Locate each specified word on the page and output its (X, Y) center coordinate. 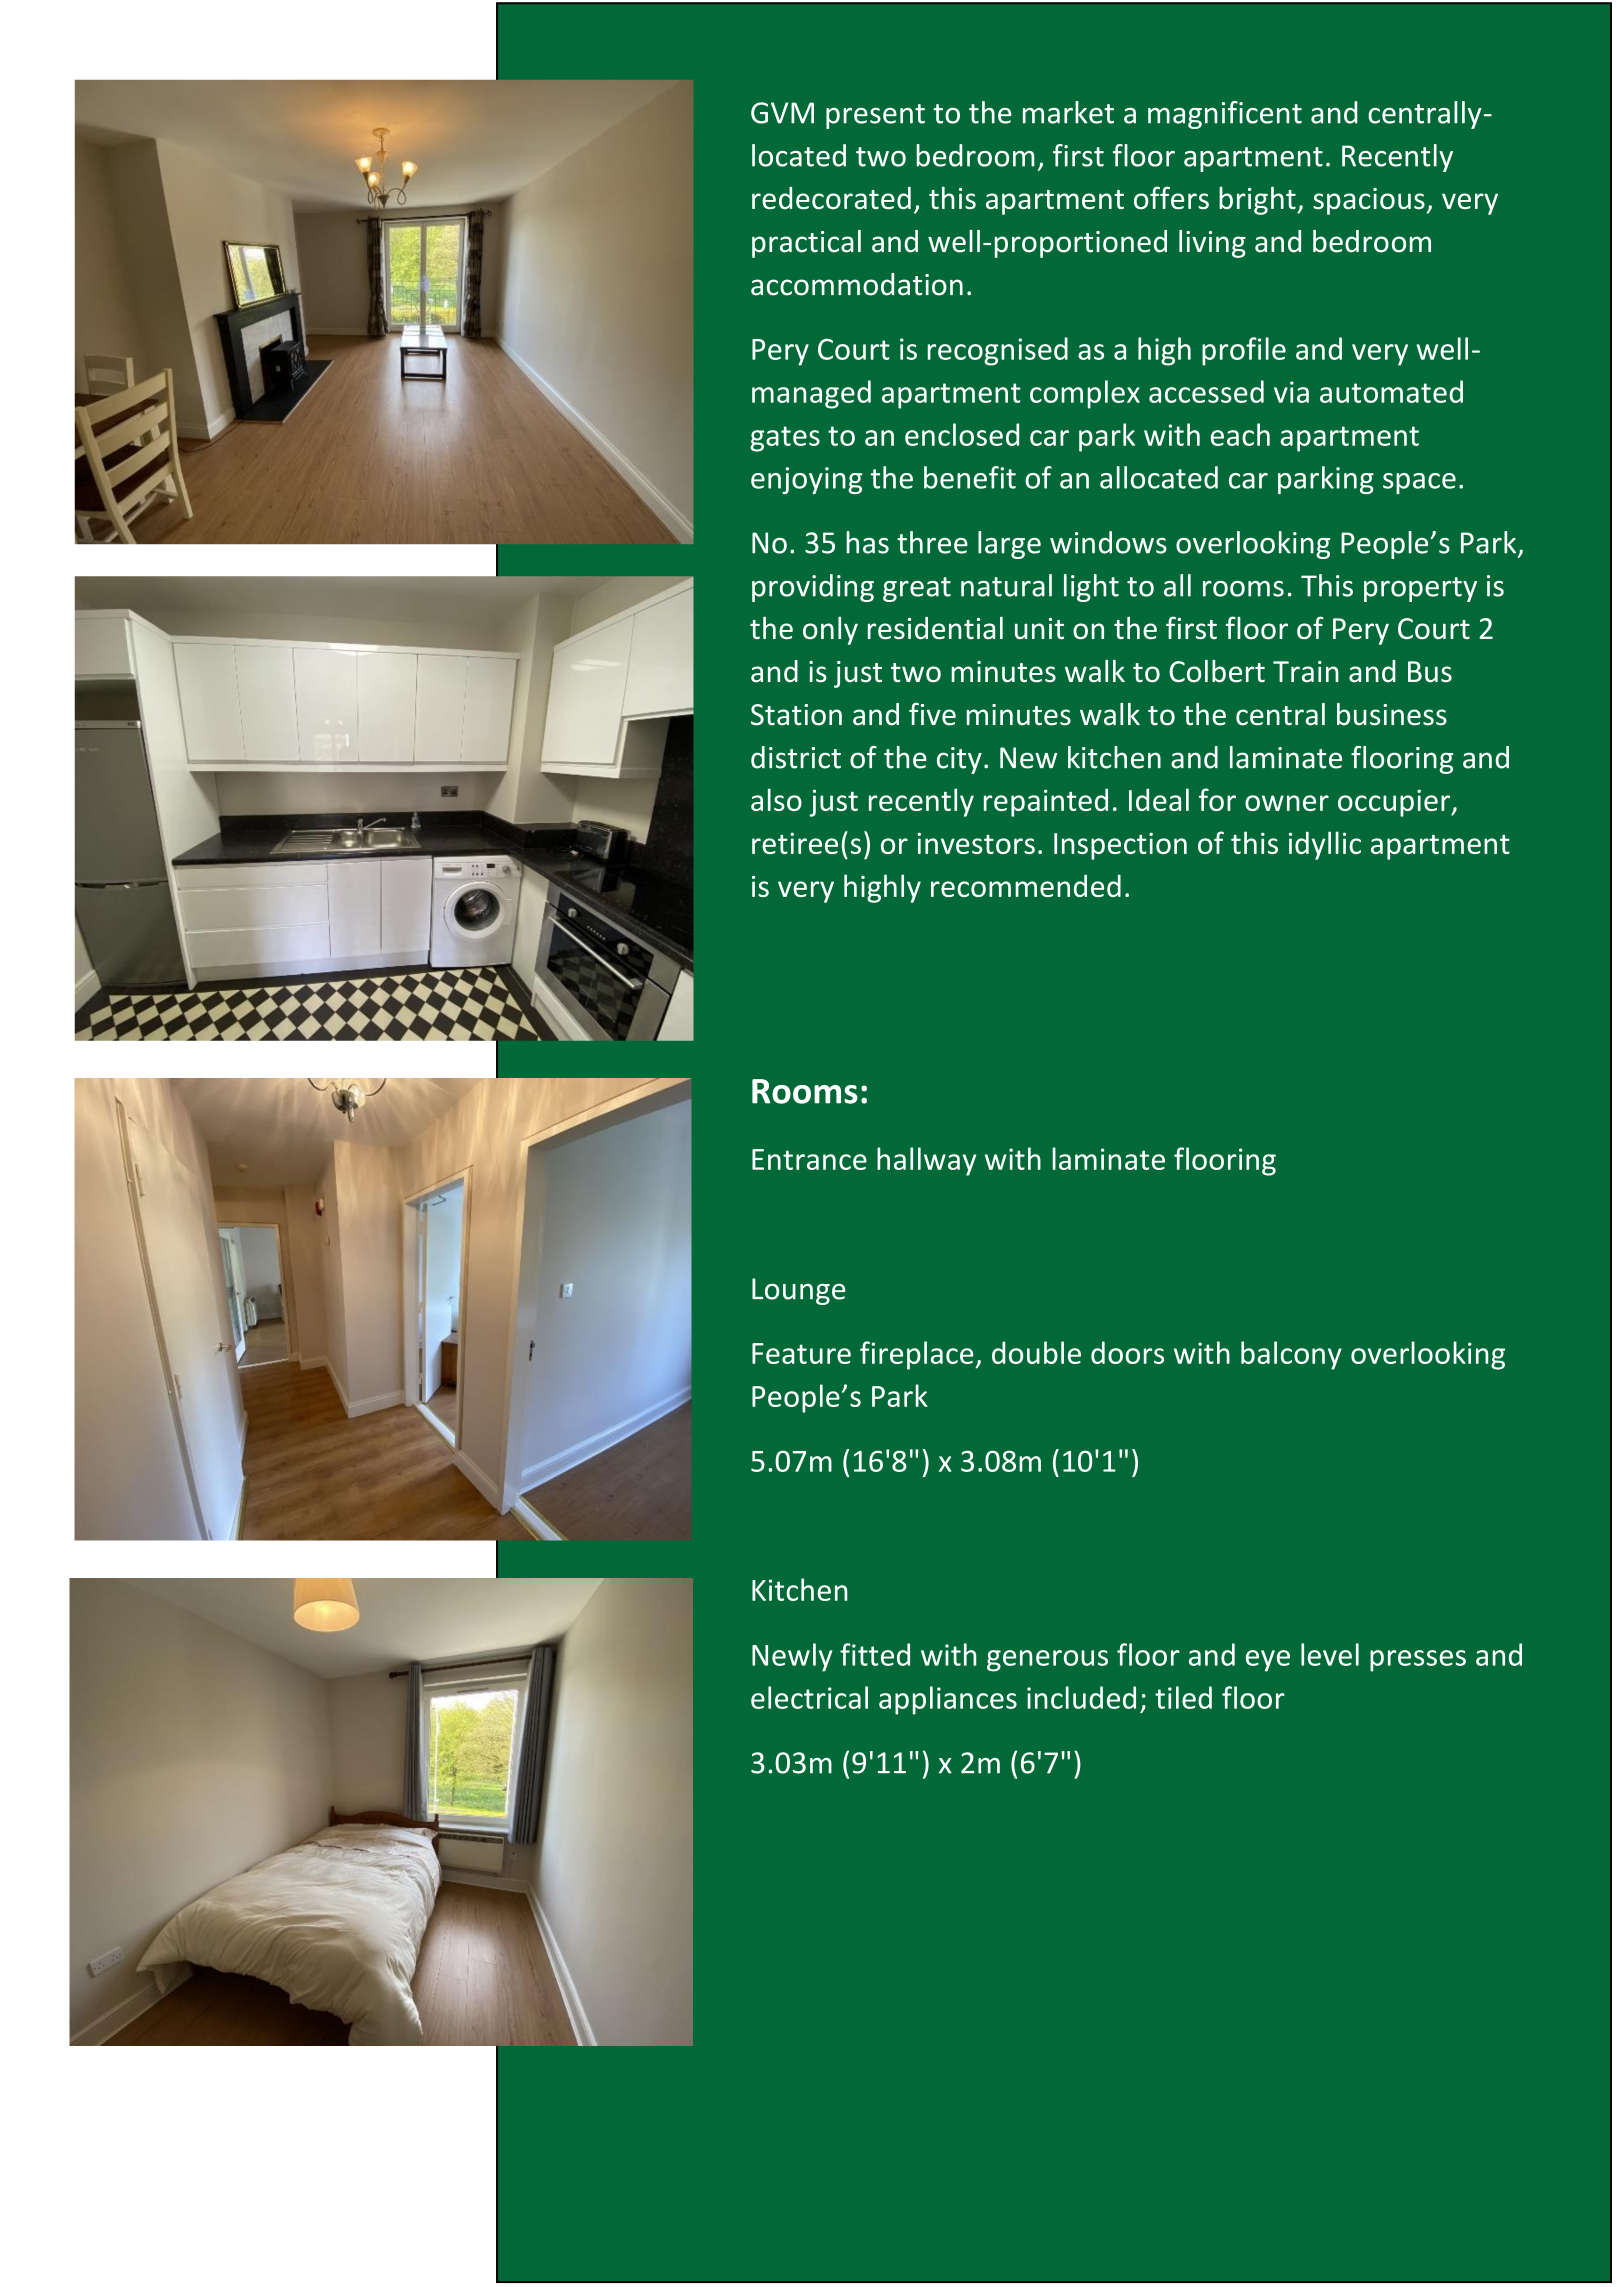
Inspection (1120, 846)
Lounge (799, 1291)
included (1081, 1697)
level (1330, 1654)
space (1419, 483)
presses (1418, 1661)
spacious (1369, 201)
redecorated (831, 198)
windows (1108, 542)
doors (1127, 1352)
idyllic (1325, 845)
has (867, 542)
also (776, 799)
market (1068, 112)
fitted (875, 1654)
